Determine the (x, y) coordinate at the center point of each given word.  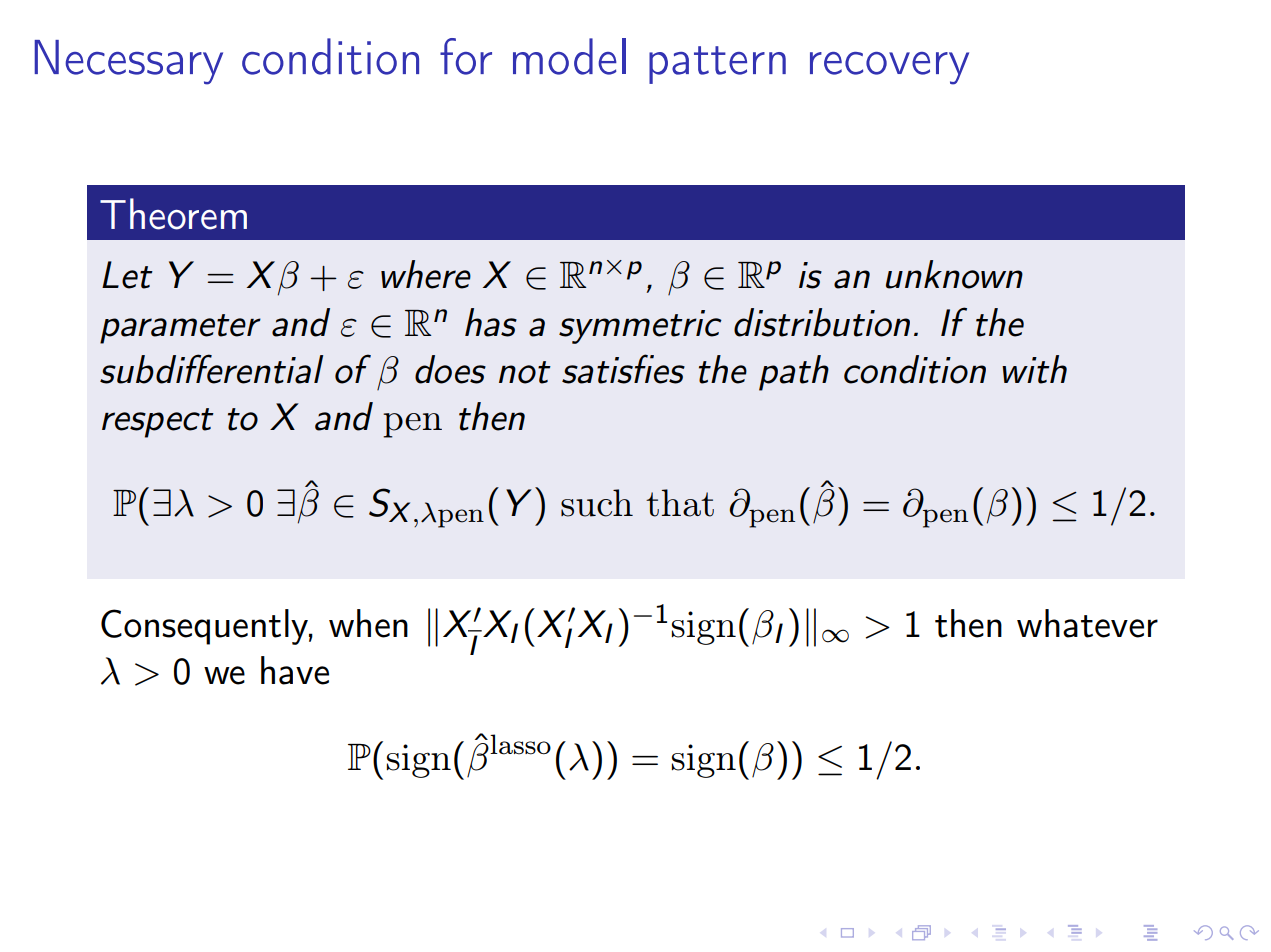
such (597, 503)
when (368, 623)
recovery (889, 68)
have (295, 670)
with (1034, 369)
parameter (180, 329)
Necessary (129, 62)
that (680, 503)
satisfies (623, 369)
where (426, 274)
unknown (954, 274)
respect (158, 423)
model (569, 56)
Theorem (173, 214)
